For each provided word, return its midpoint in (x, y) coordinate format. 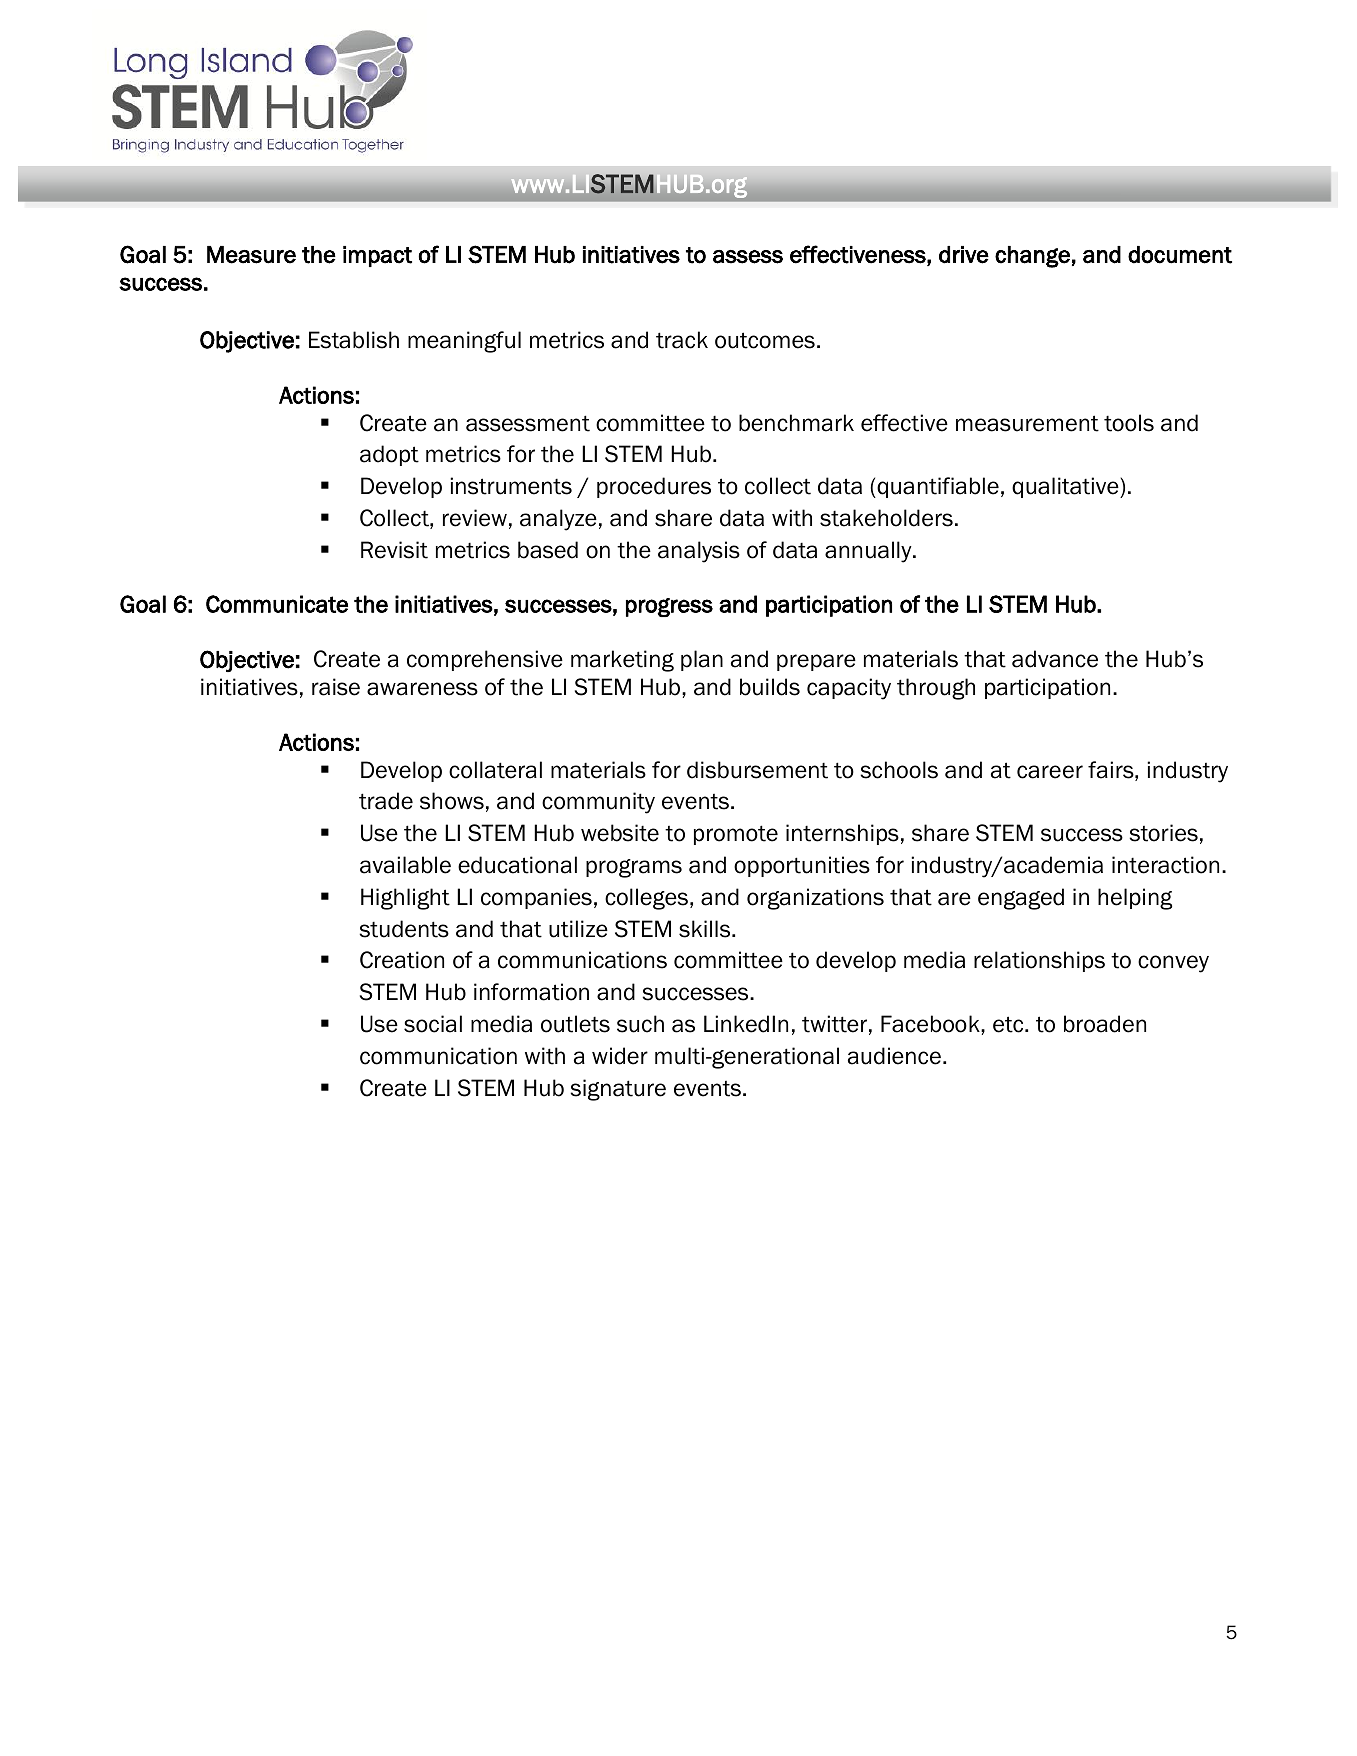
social (433, 1024)
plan (702, 660)
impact (377, 256)
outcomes (765, 340)
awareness (422, 689)
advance (1055, 659)
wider (620, 1056)
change (1032, 257)
